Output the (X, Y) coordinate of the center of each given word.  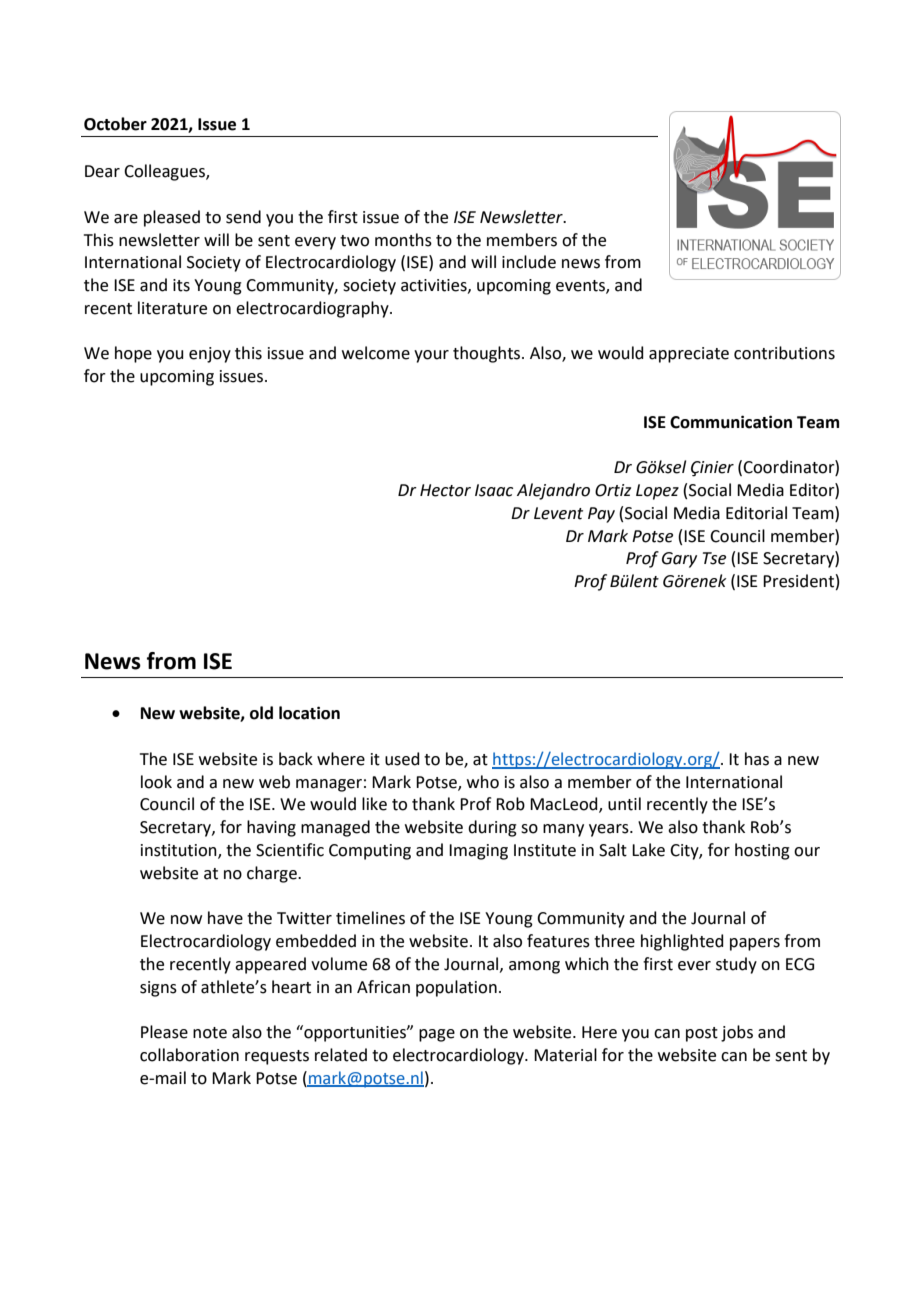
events (581, 287)
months (403, 240)
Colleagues (165, 172)
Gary (679, 560)
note (210, 1033)
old (261, 713)
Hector (445, 490)
